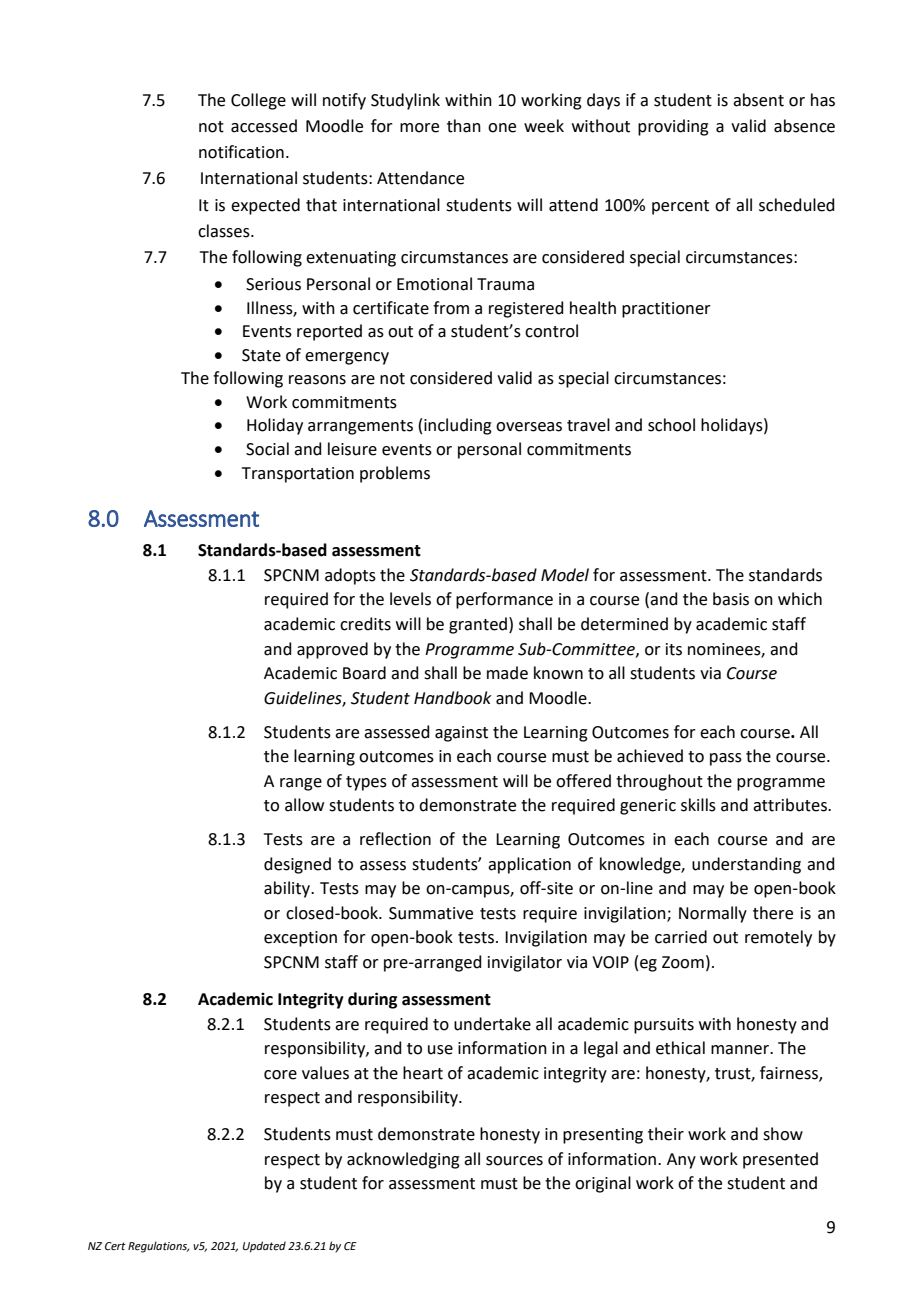 The image size is (924, 1308). Describe the element at coordinates (461, 734) in the image. I see `against` at that location.
